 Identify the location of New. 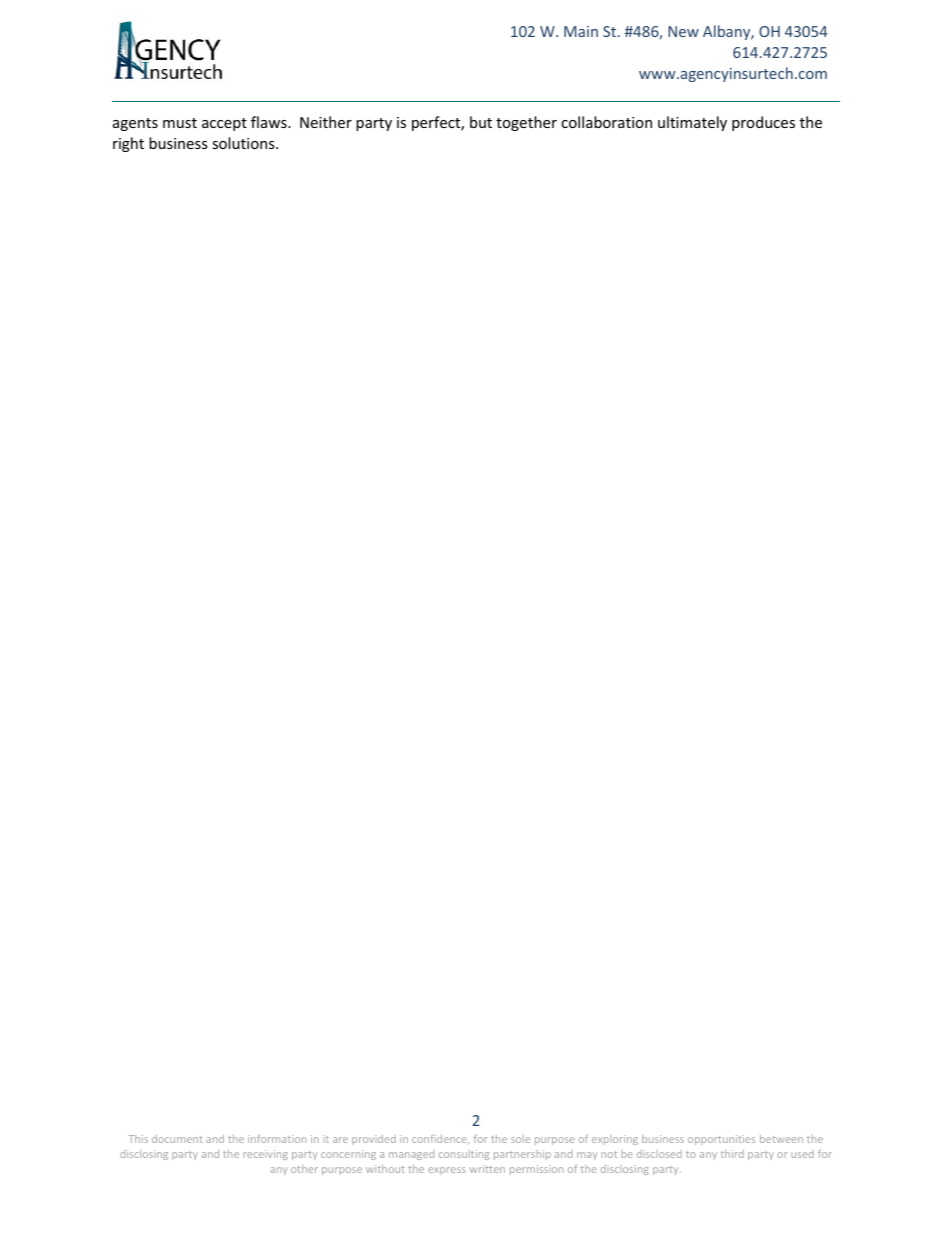
(683, 31).
